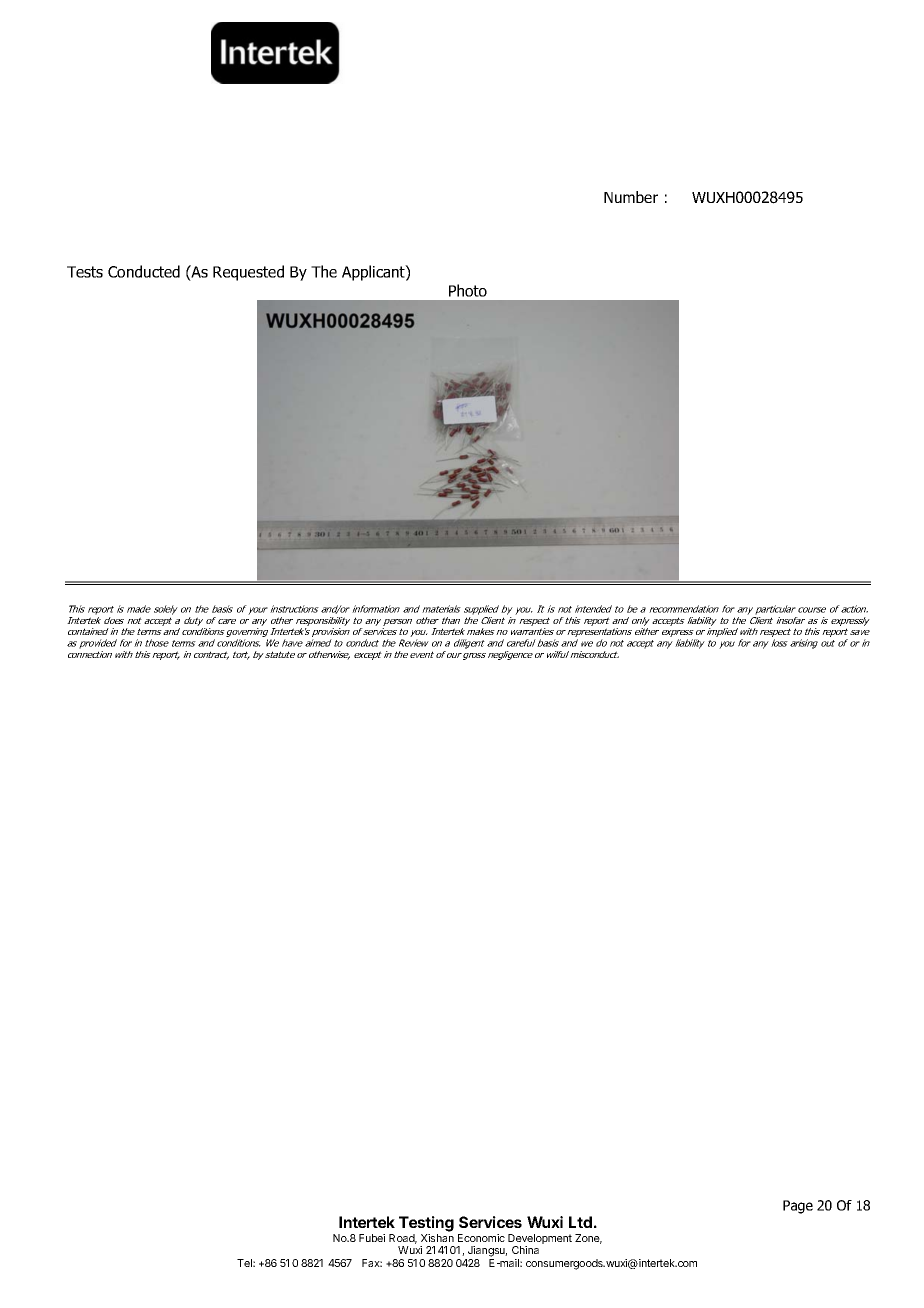  I want to click on Requested, so click(248, 273).
